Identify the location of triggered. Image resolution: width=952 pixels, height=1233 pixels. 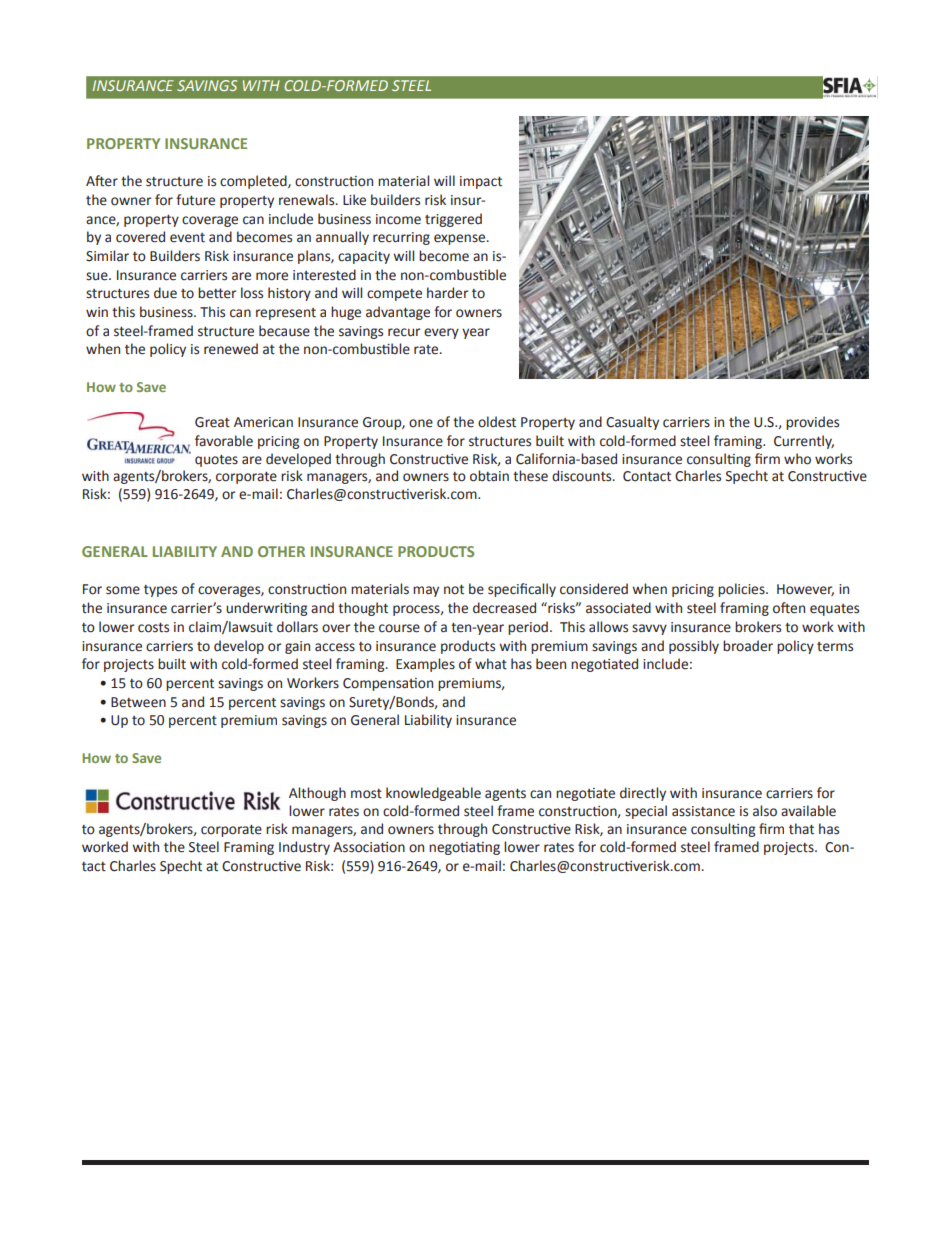
(453, 220).
